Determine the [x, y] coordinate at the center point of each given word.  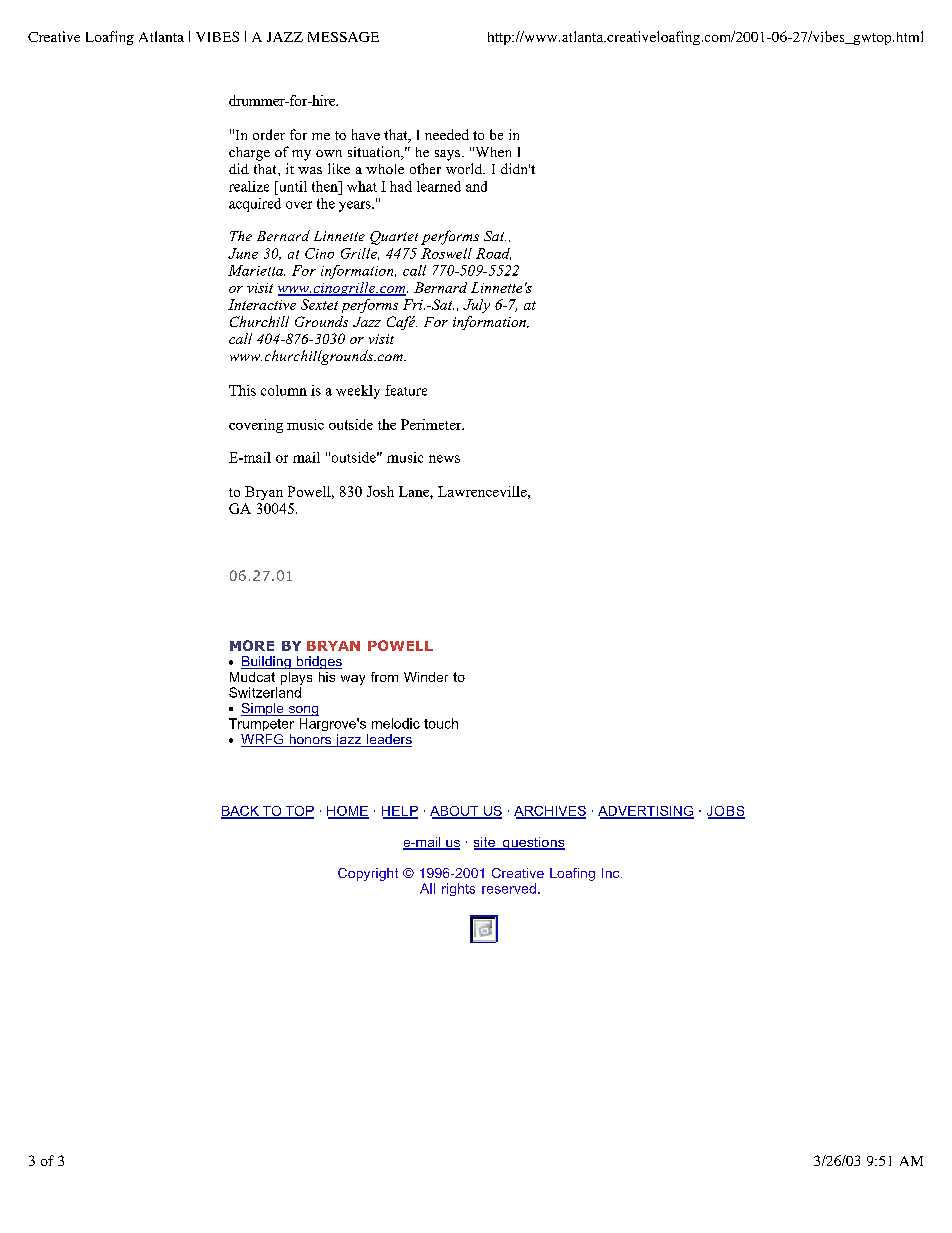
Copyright [368, 874]
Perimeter [432, 424]
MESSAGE [343, 37]
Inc [612, 873]
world [465, 168]
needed [447, 134]
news [444, 459]
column [284, 390]
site [485, 843]
